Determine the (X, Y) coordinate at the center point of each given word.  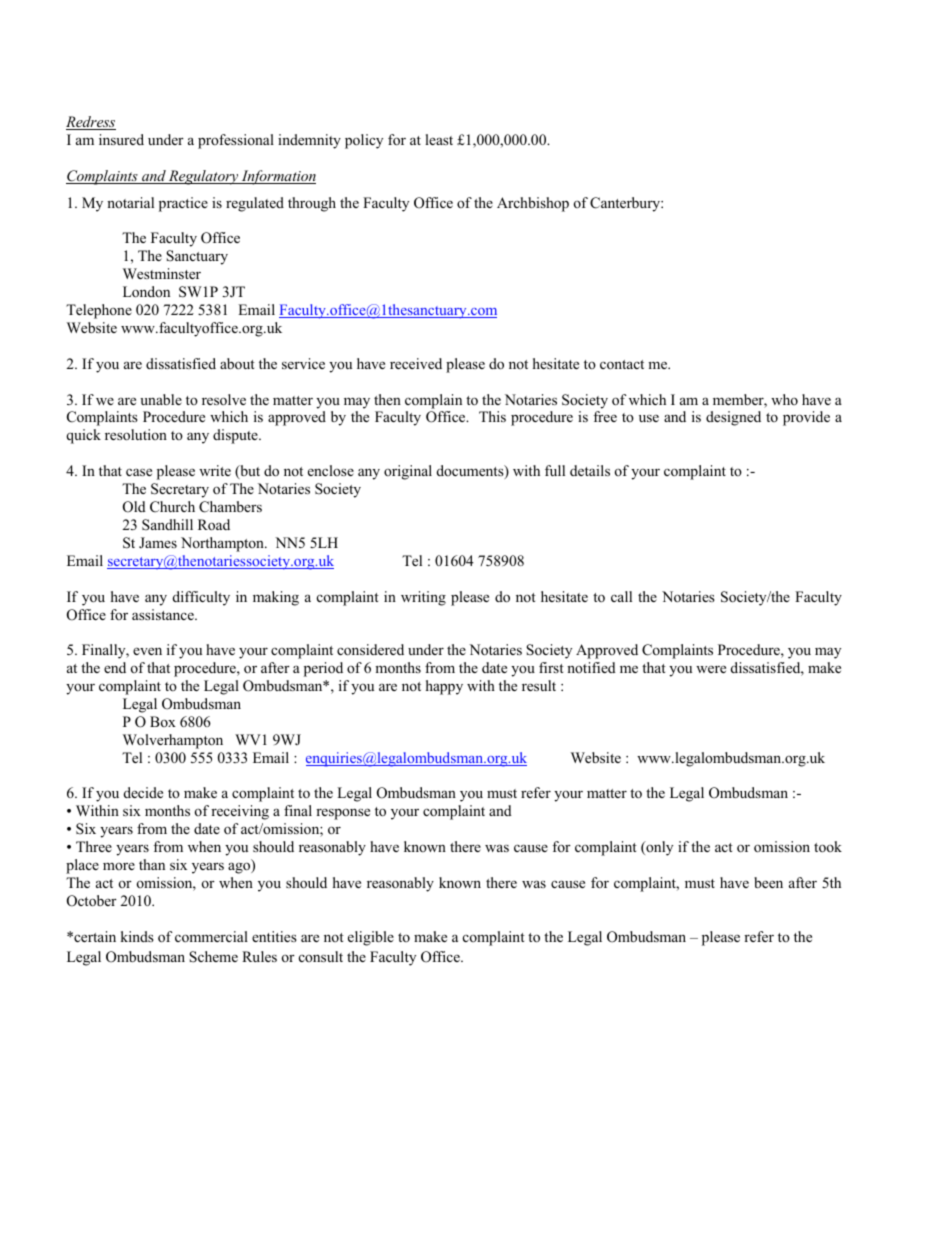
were (711, 669)
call (621, 596)
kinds (137, 936)
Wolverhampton (173, 741)
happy (444, 687)
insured (121, 139)
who (784, 399)
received (416, 363)
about (237, 363)
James (158, 542)
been (768, 882)
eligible (371, 938)
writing (423, 598)
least (439, 139)
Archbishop (533, 204)
